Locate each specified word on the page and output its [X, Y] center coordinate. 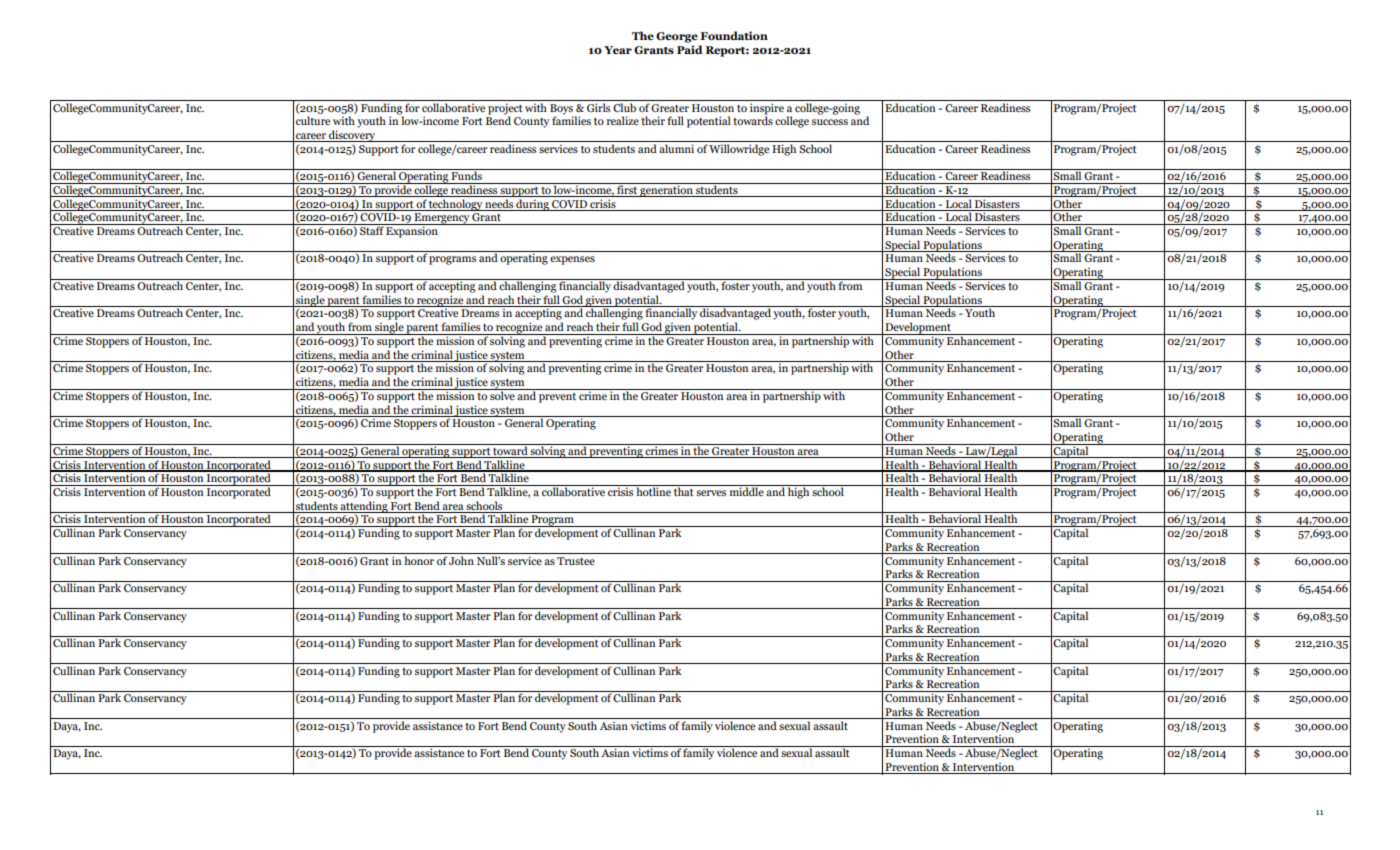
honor [419, 560]
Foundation [734, 35]
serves [711, 493]
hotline [653, 490]
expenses [572, 260]
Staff [372, 229]
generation [666, 190]
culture [313, 120]
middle [747, 490]
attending [364, 507]
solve [502, 394]
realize [623, 120]
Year [618, 50]
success [830, 122]
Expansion [412, 231]
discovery [352, 136]
